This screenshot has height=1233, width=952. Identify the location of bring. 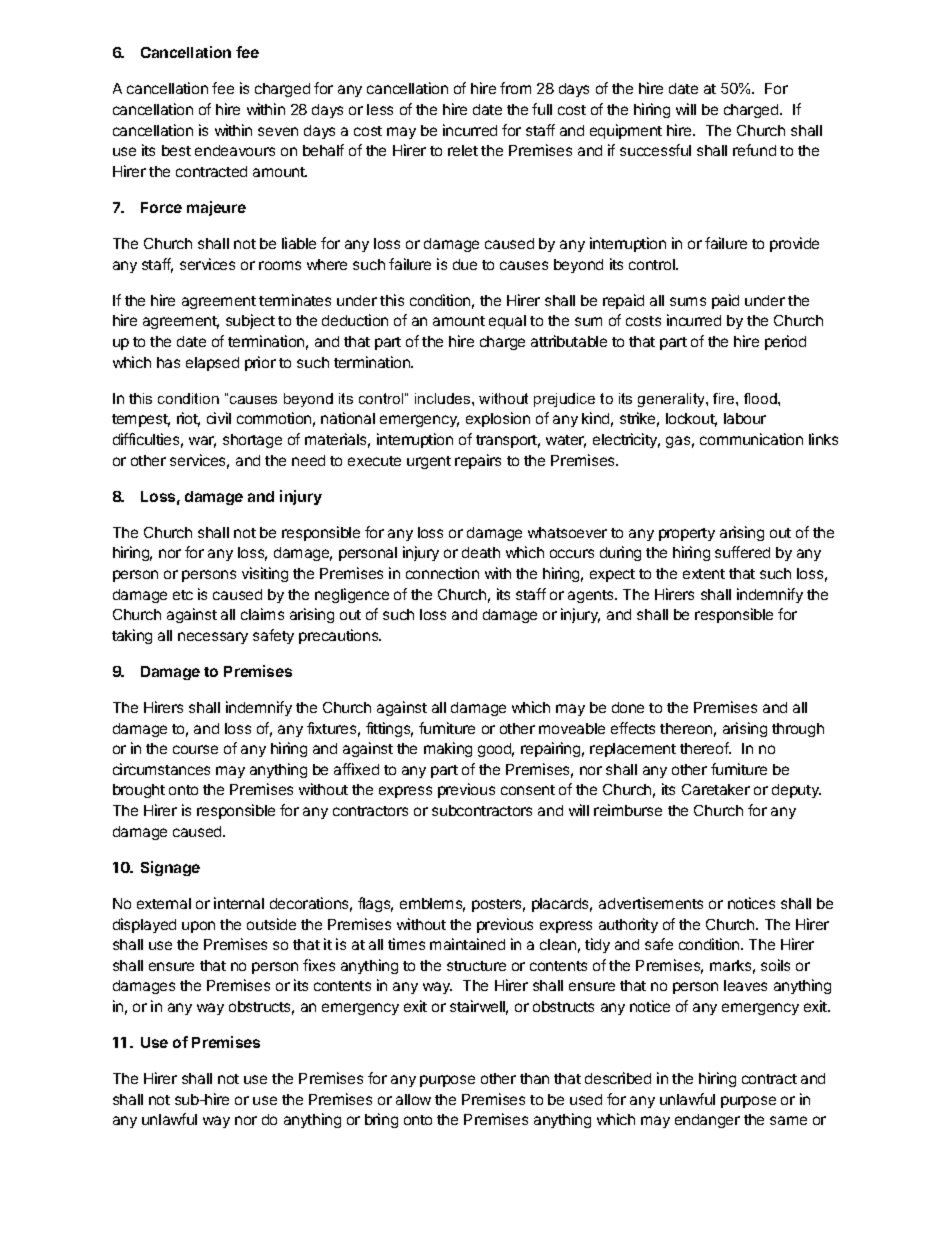
(381, 1120).
